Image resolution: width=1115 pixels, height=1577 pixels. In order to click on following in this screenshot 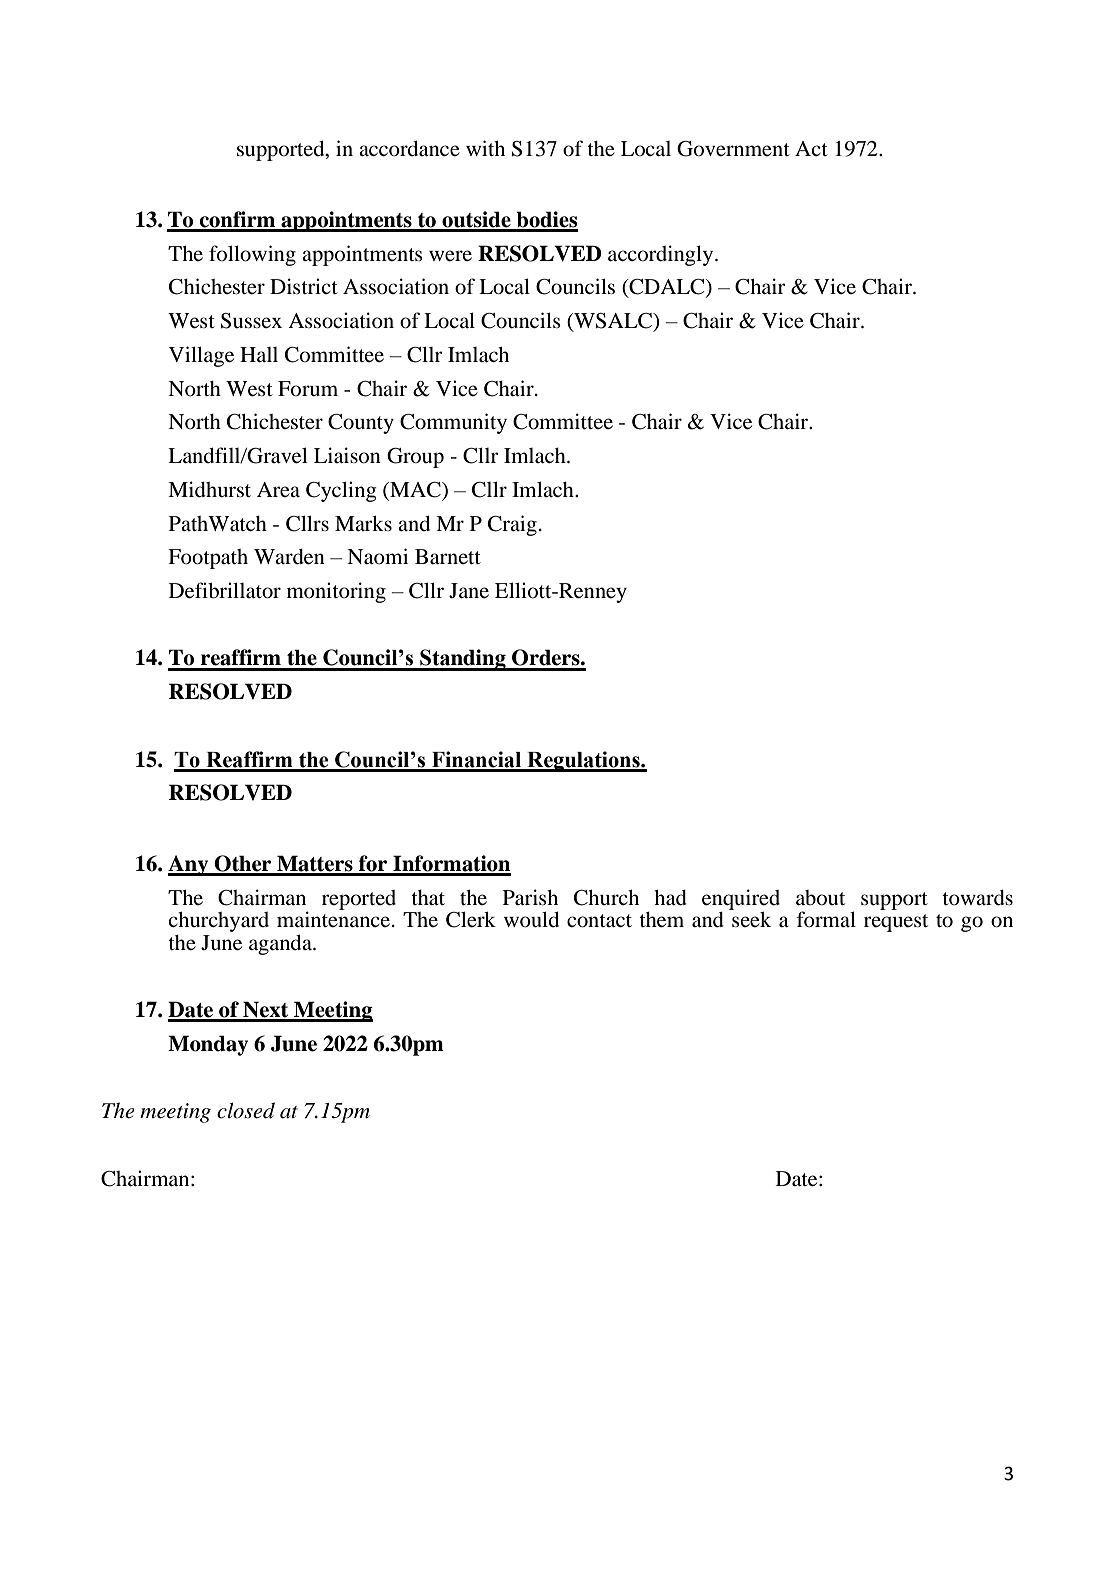, I will do `click(252, 255)`.
